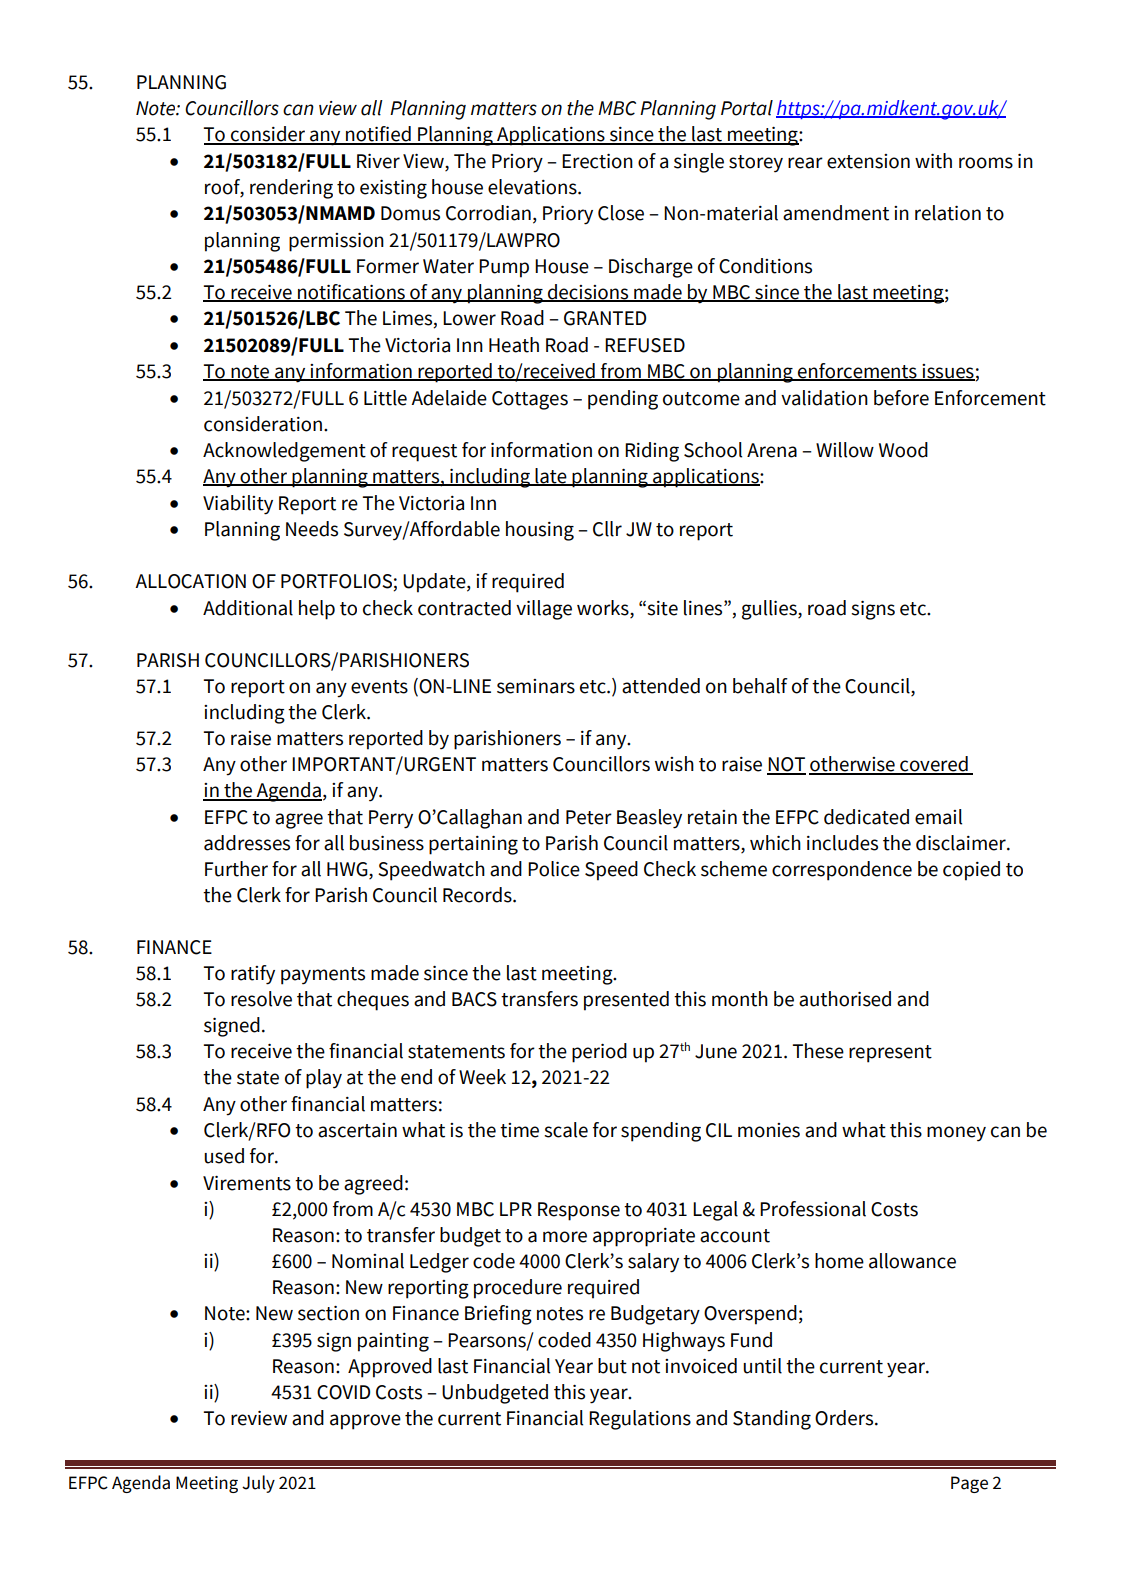 The height and width of the screenshot is (1587, 1121). What do you see at coordinates (866, 817) in the screenshot?
I see `dedicated` at bounding box center [866, 817].
